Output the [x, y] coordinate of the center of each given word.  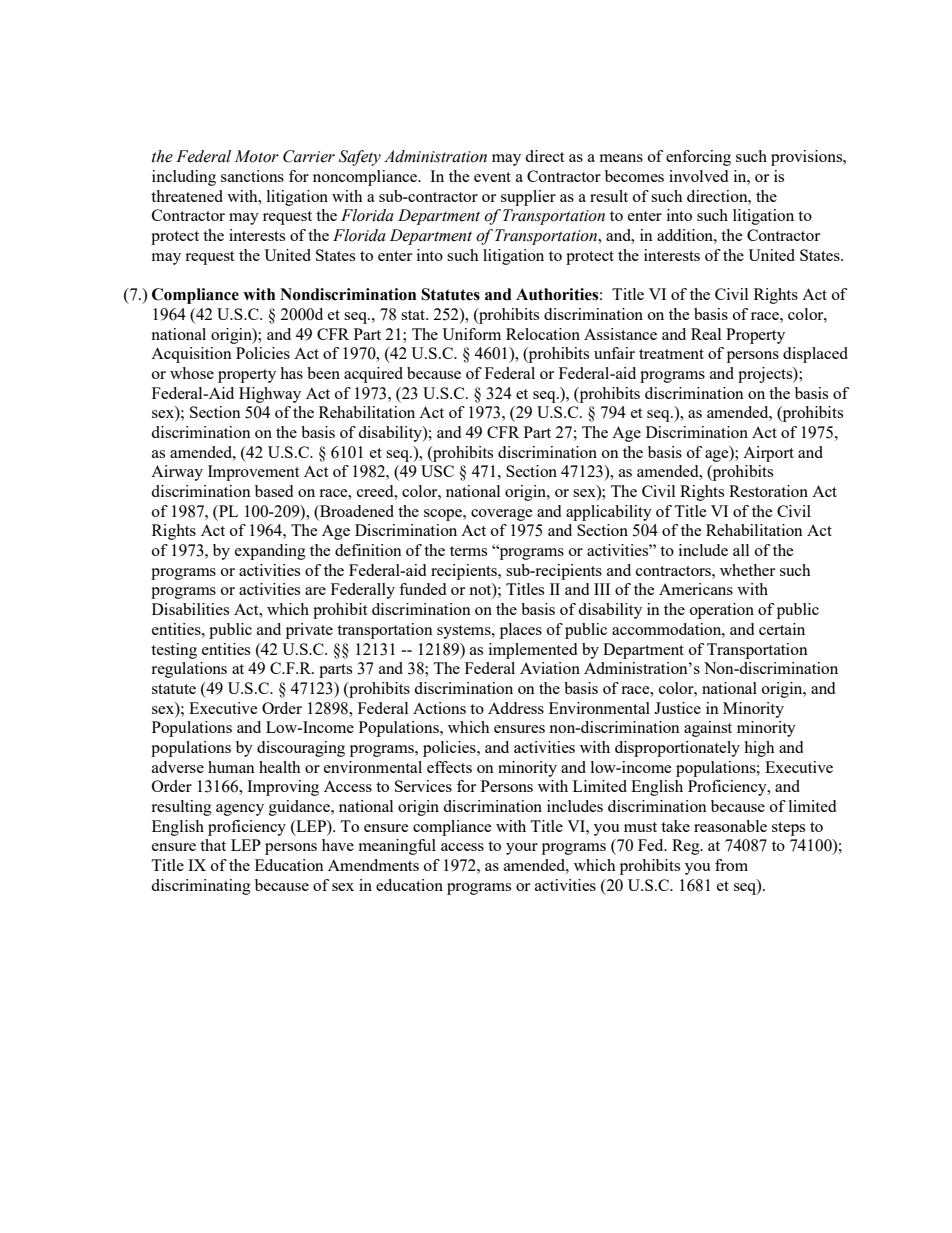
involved [698, 176]
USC [437, 471]
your [522, 849]
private [309, 631]
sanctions [252, 176]
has [291, 373]
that [213, 845]
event [492, 177]
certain [782, 629]
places [521, 631]
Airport [768, 454]
